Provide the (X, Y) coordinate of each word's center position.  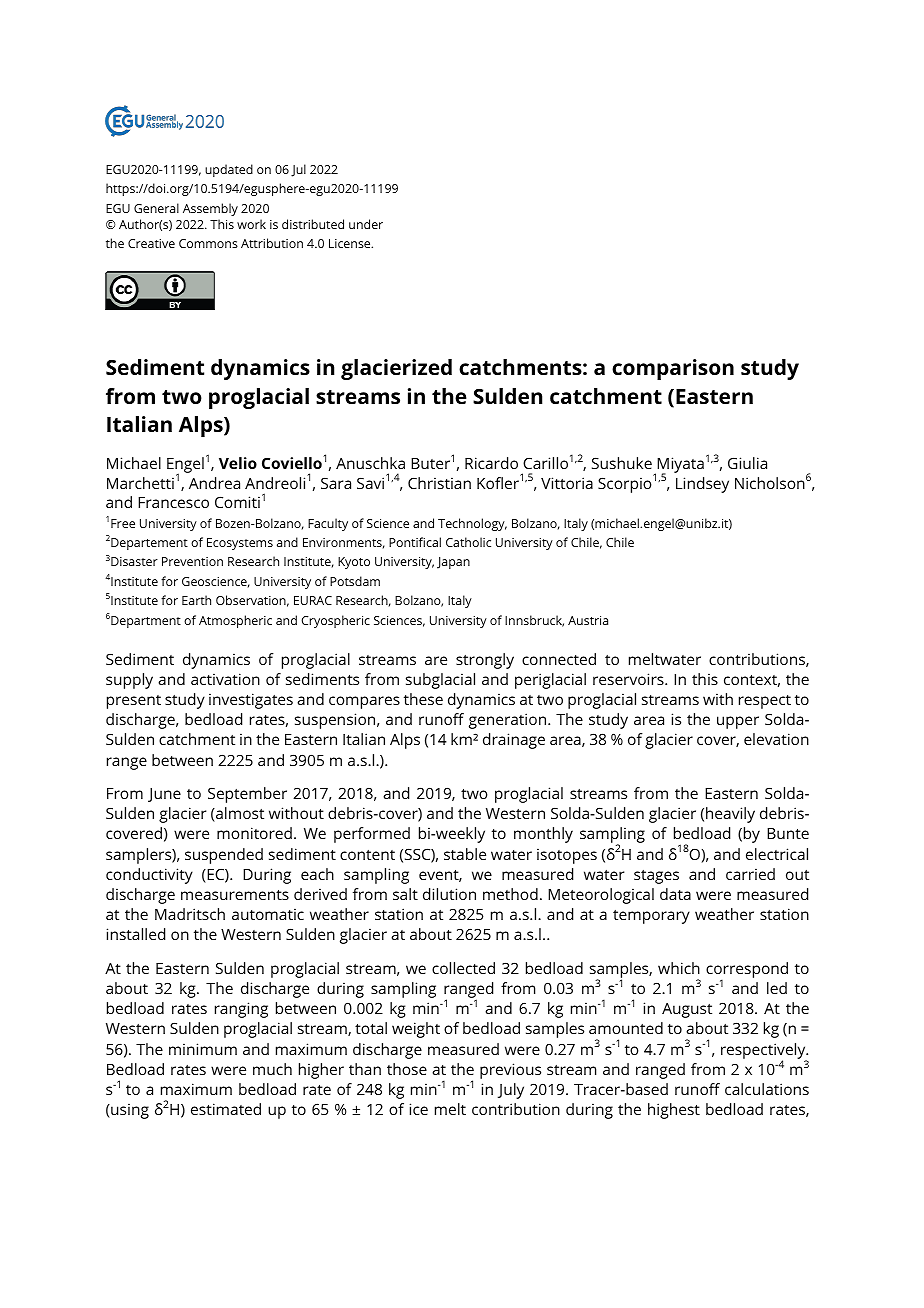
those (407, 1069)
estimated (226, 1109)
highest (674, 1111)
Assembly (210, 209)
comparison (673, 369)
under (366, 224)
